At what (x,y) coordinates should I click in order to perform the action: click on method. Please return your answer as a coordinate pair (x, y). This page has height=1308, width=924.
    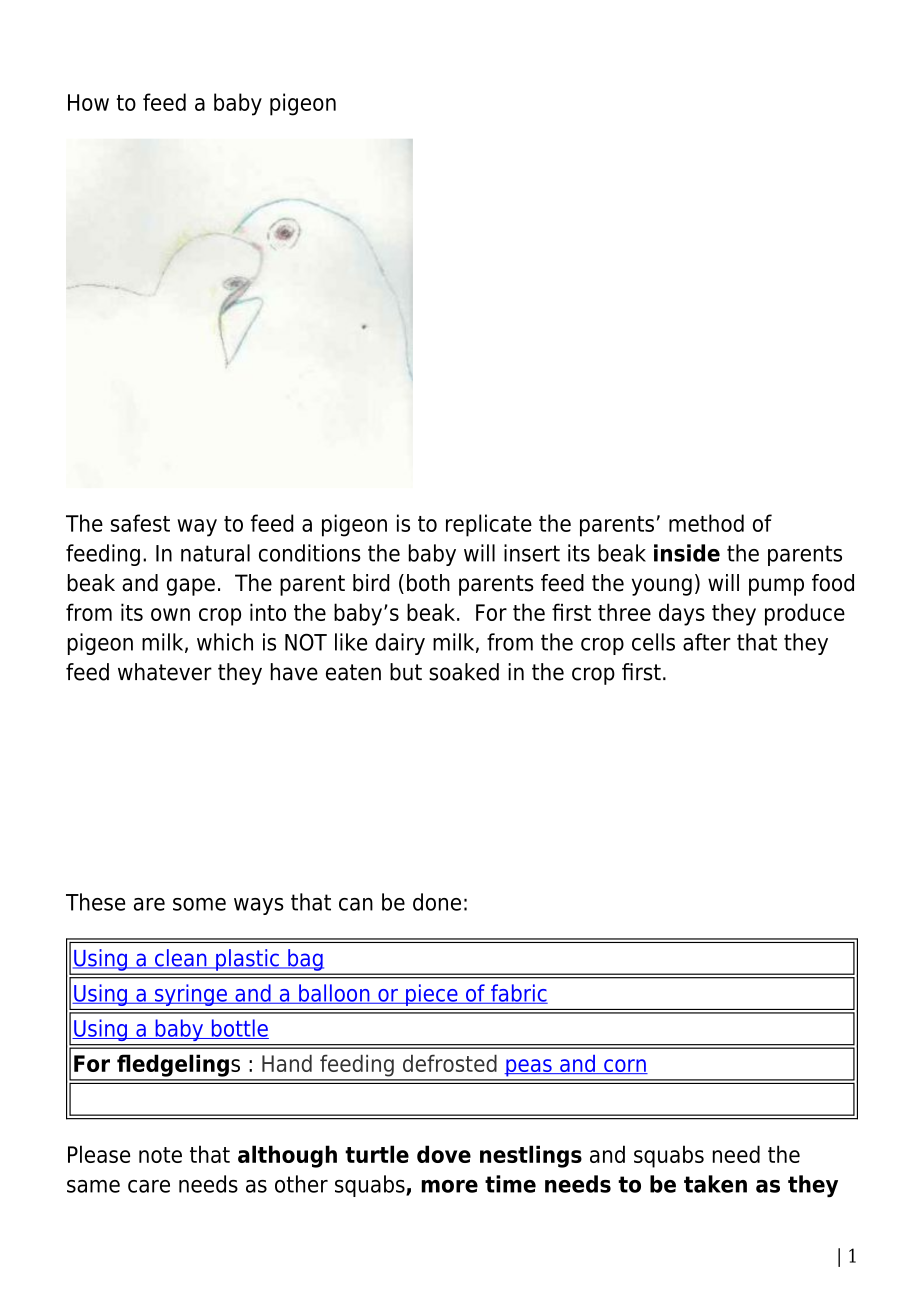
    Looking at the image, I should click on (706, 523).
